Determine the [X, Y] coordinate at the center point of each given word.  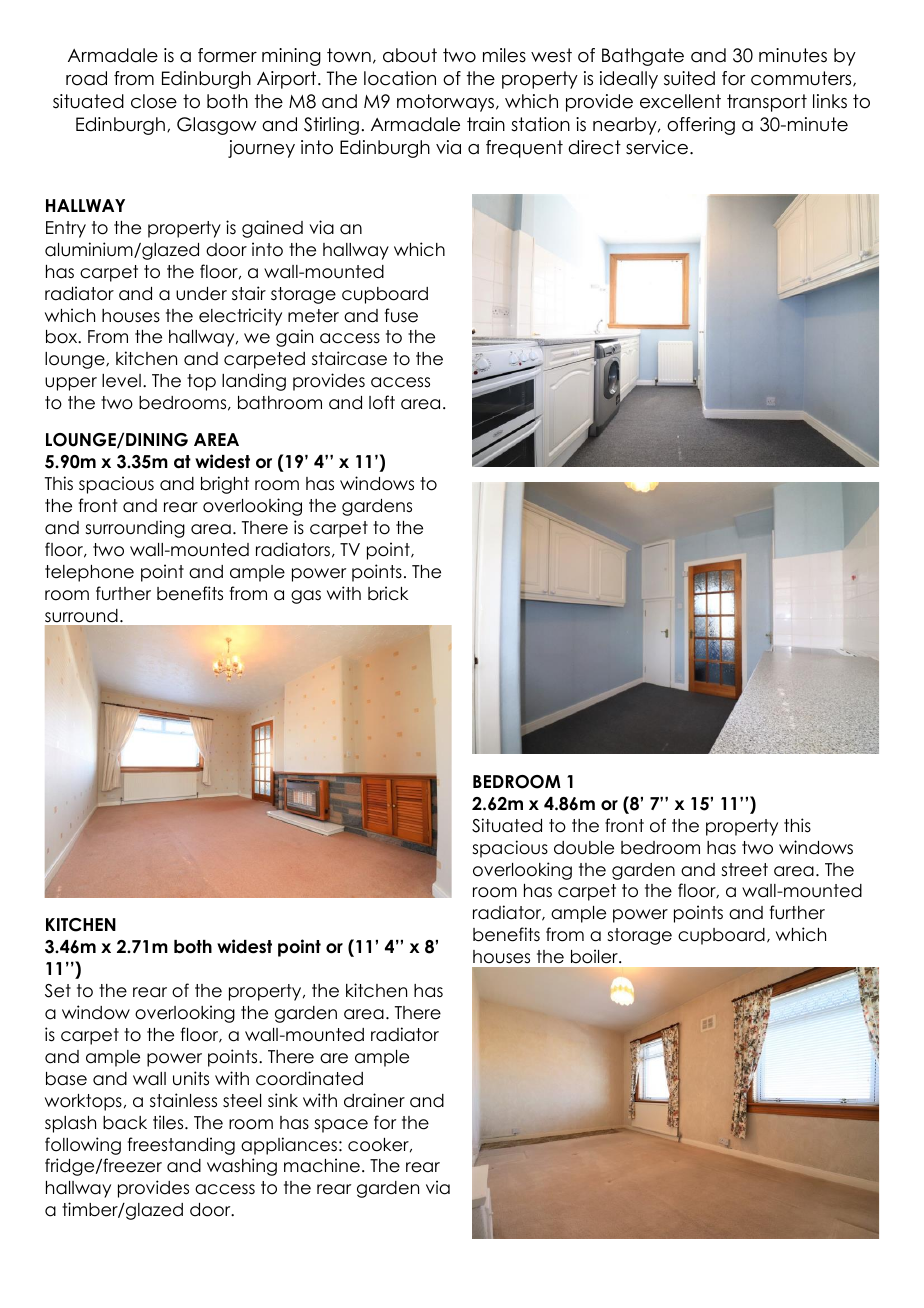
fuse [401, 315]
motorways [445, 103]
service [657, 147]
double [584, 848]
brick [388, 593]
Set [58, 991]
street [744, 870]
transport [767, 103]
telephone [89, 573]
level [121, 381]
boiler [595, 956]
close [154, 101]
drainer [374, 1100]
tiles [169, 1122]
